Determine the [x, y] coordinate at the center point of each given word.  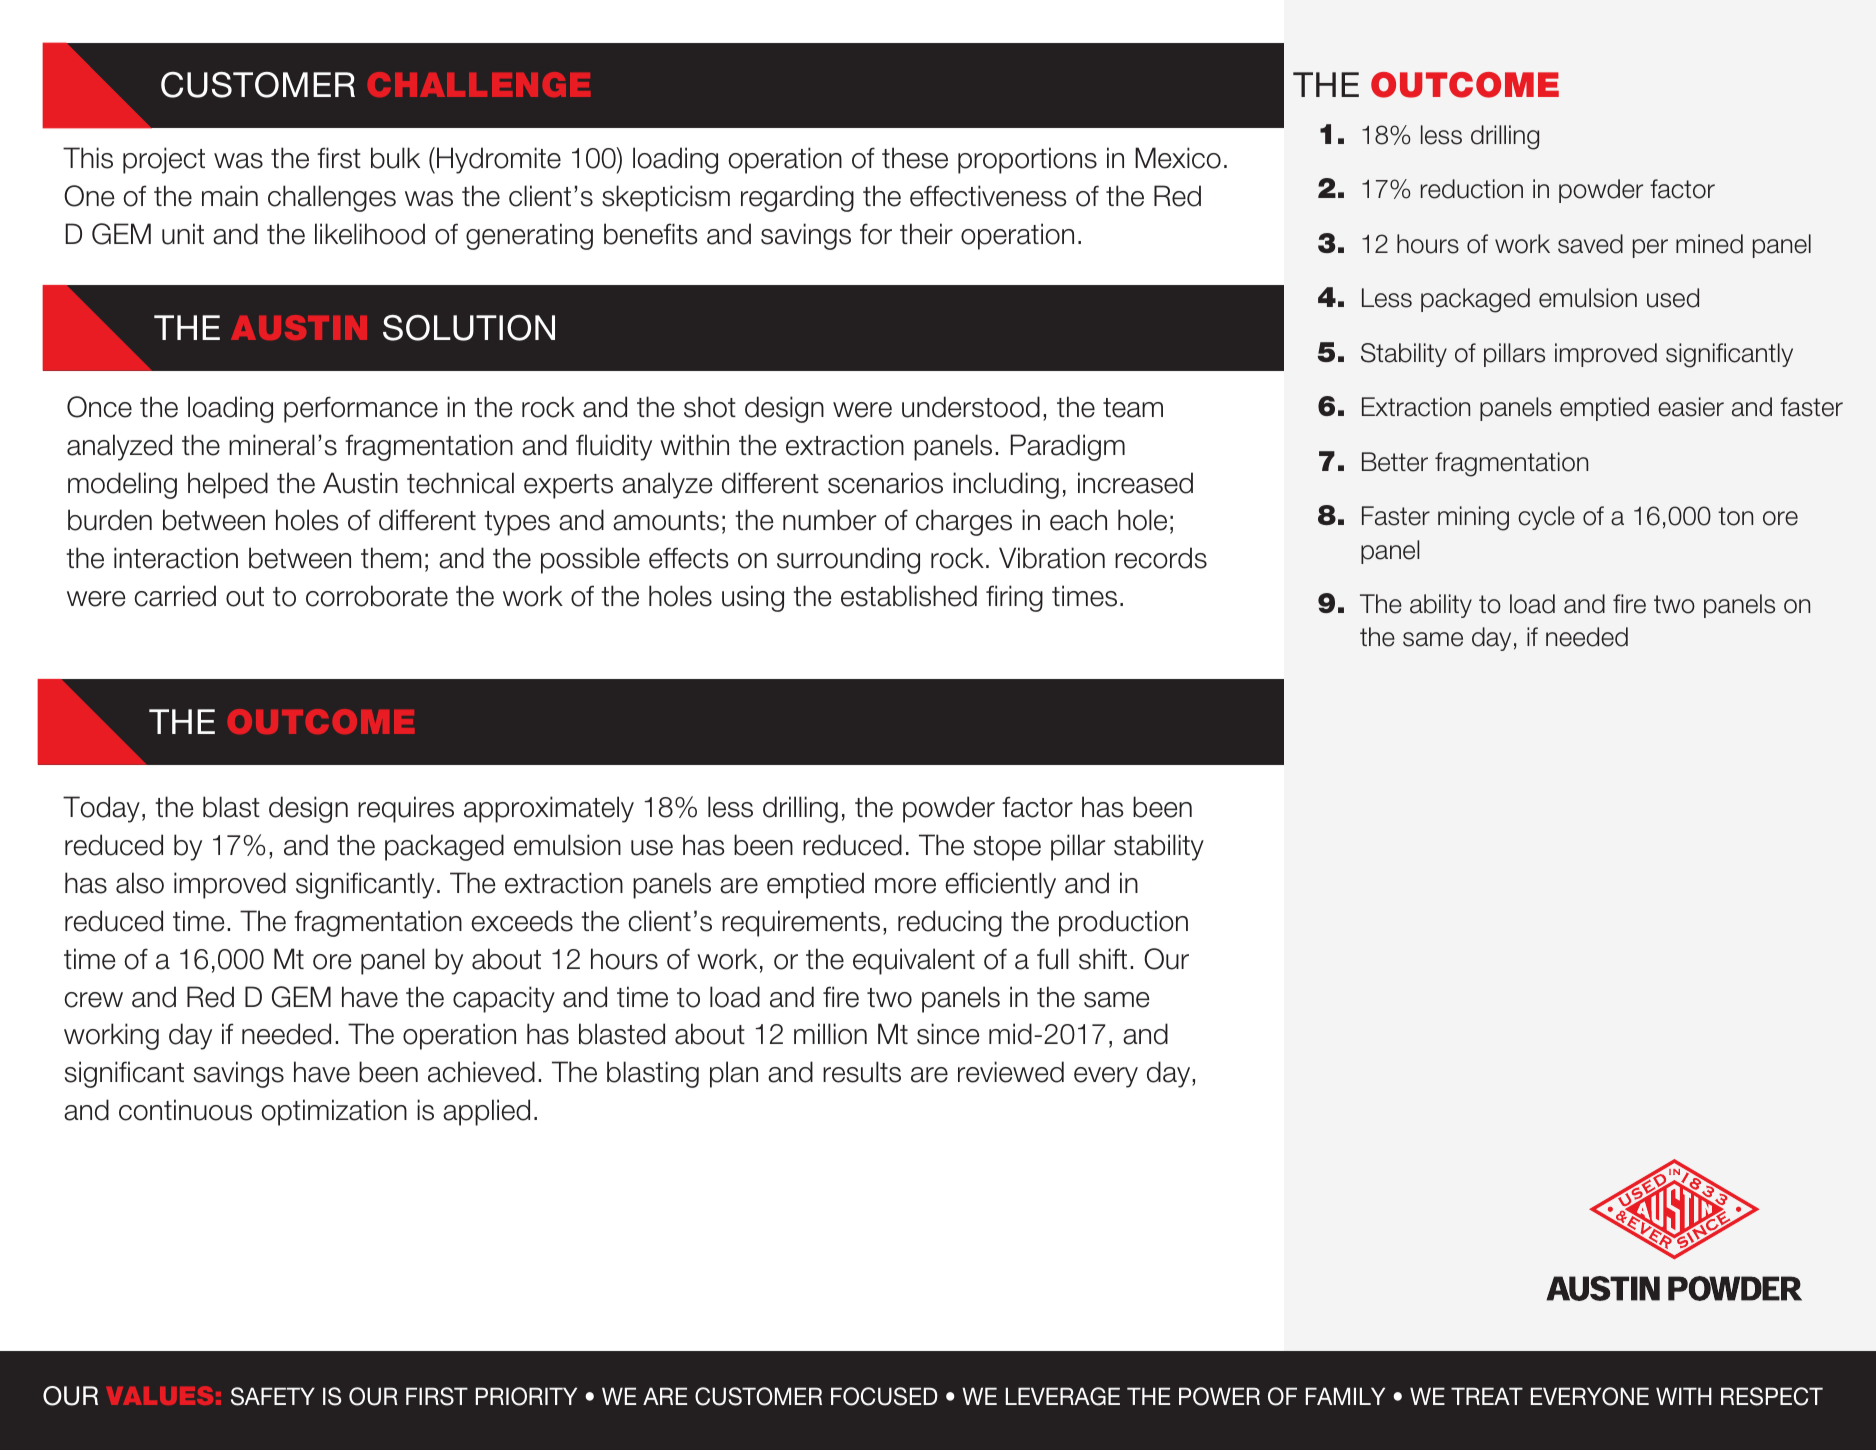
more [905, 886]
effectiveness [988, 196]
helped [228, 485]
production [1123, 923]
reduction [1472, 189]
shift [1103, 959]
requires [406, 809]
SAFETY [273, 1396]
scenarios [885, 483]
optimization [334, 1112]
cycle [1546, 518]
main [230, 196]
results [862, 1072]
